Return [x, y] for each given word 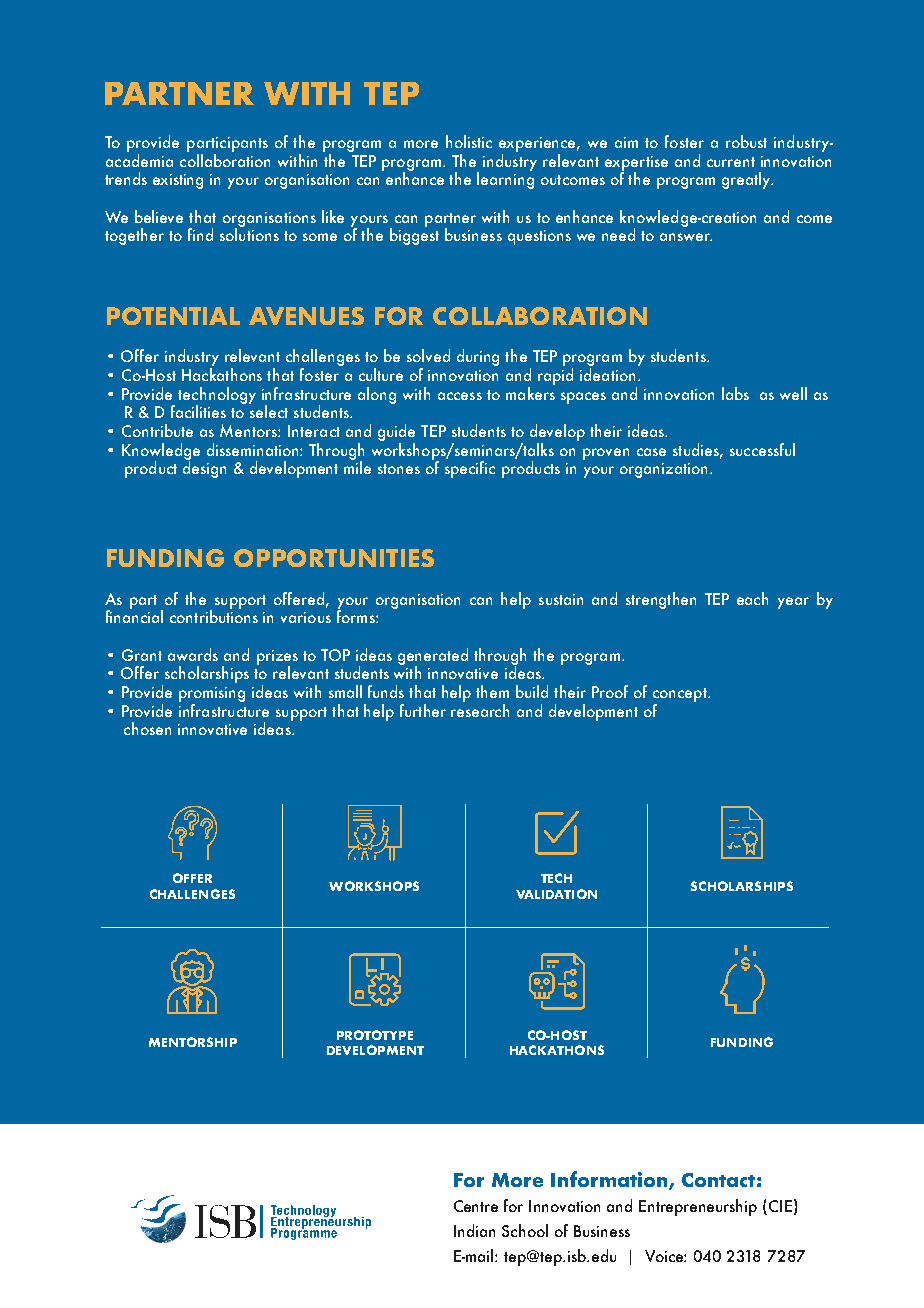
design [204, 468]
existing [178, 181]
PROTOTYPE [375, 1035]
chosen [147, 728]
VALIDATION [556, 894]
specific [470, 469]
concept [681, 695]
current [731, 162]
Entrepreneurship [698, 1207]
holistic [469, 141]
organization [663, 470]
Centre [476, 1206]
